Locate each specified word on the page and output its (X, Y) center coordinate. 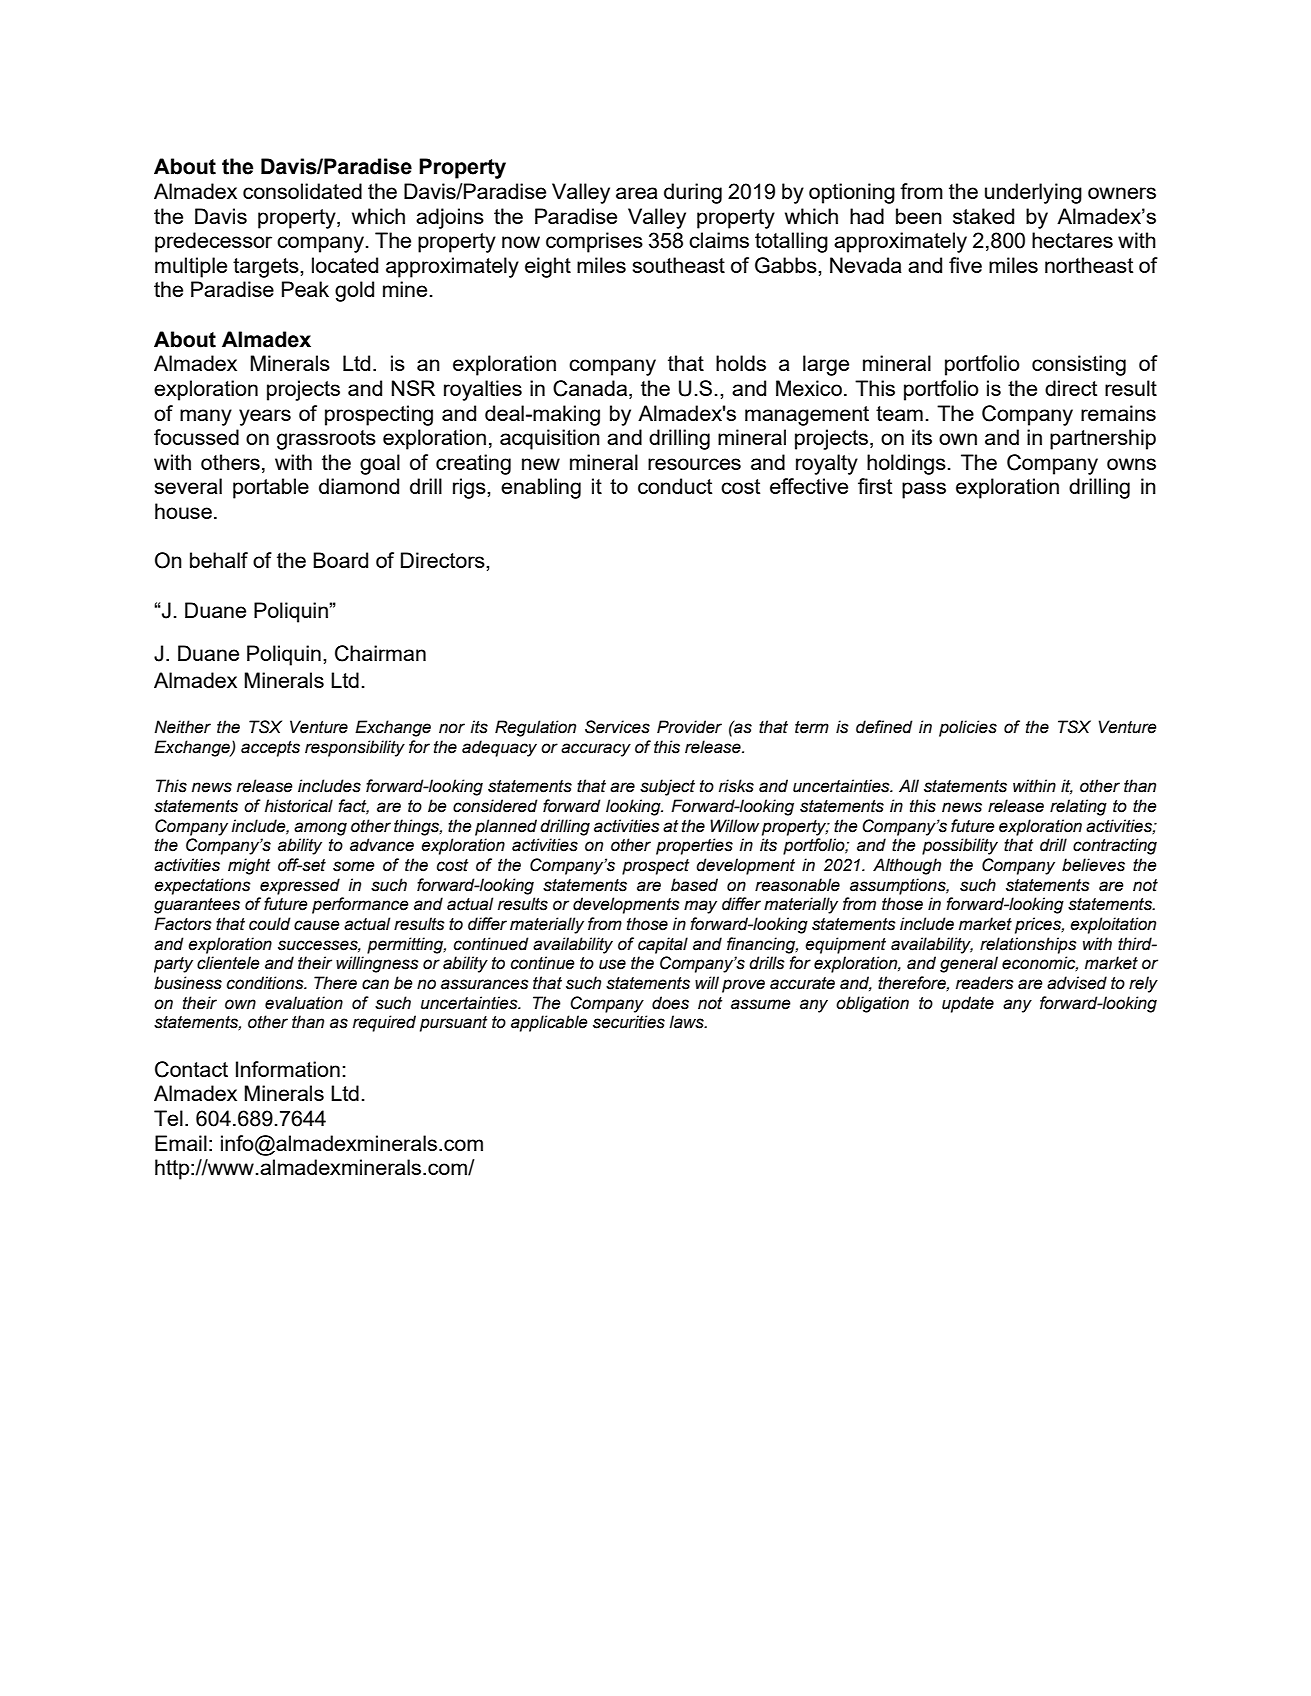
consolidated (302, 191)
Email (181, 1143)
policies (968, 728)
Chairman (380, 653)
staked (983, 216)
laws (687, 1022)
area (637, 193)
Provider (689, 727)
